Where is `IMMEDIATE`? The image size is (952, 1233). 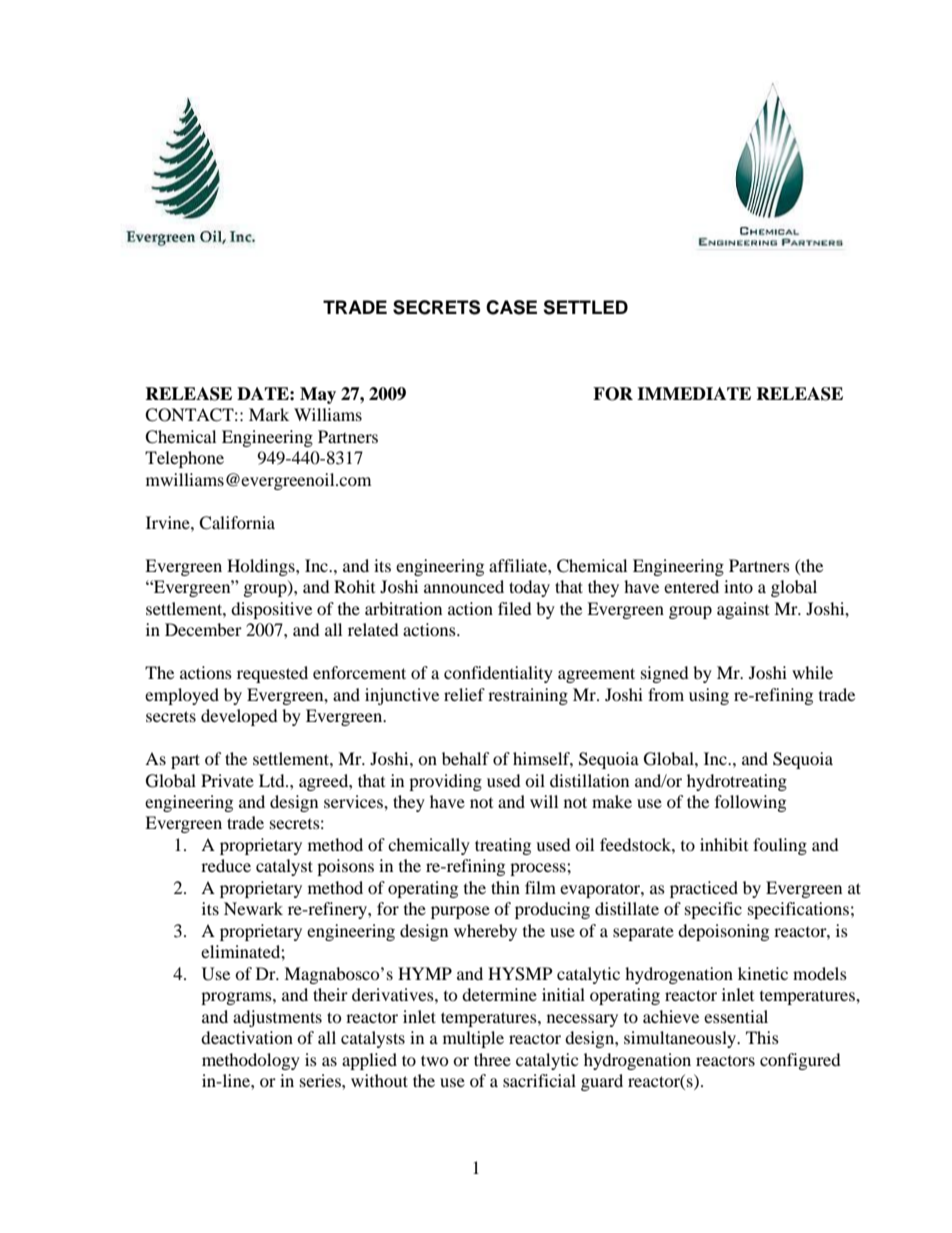 IMMEDIATE is located at coordinates (694, 393).
